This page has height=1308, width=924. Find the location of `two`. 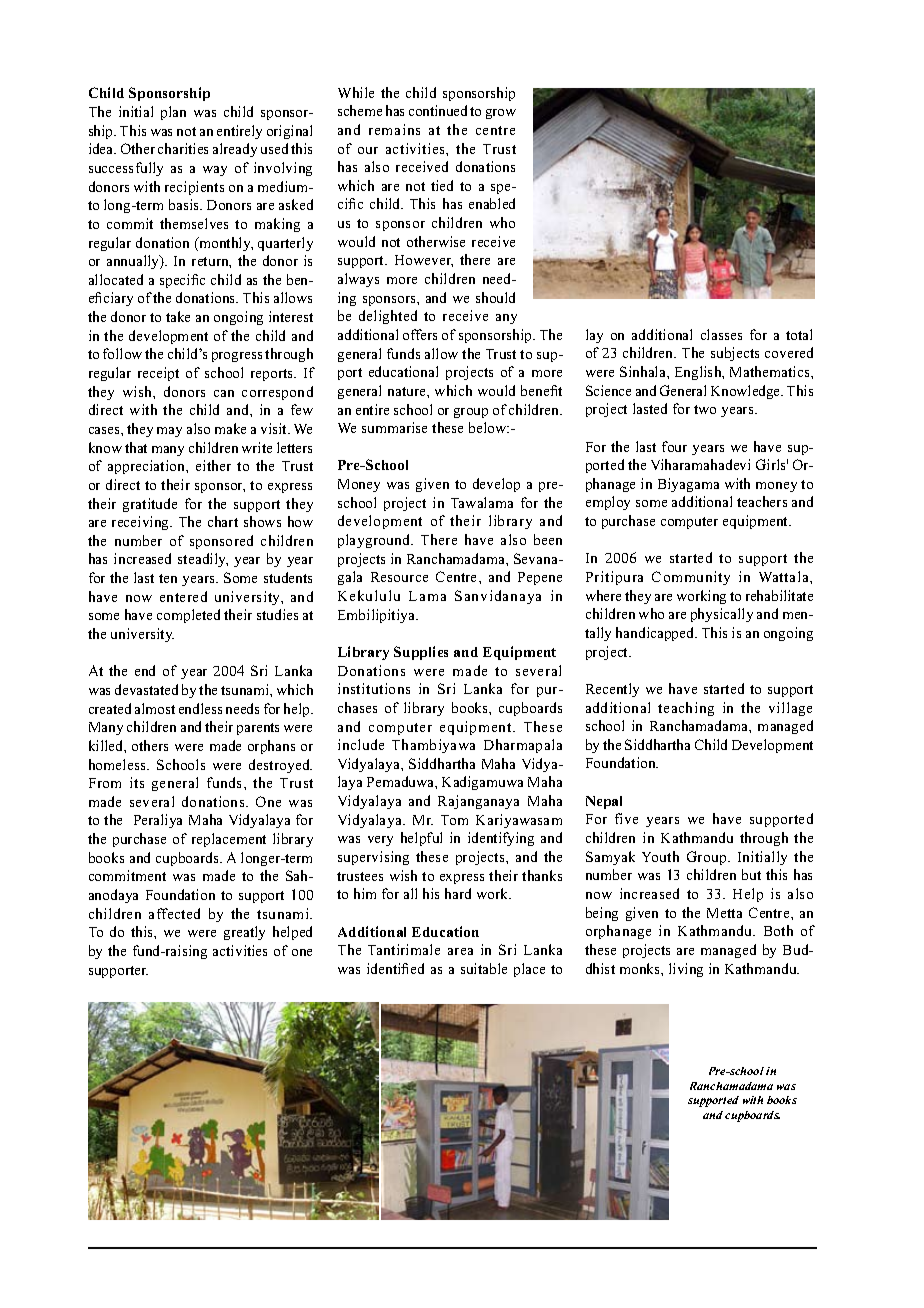

two is located at coordinates (705, 409).
